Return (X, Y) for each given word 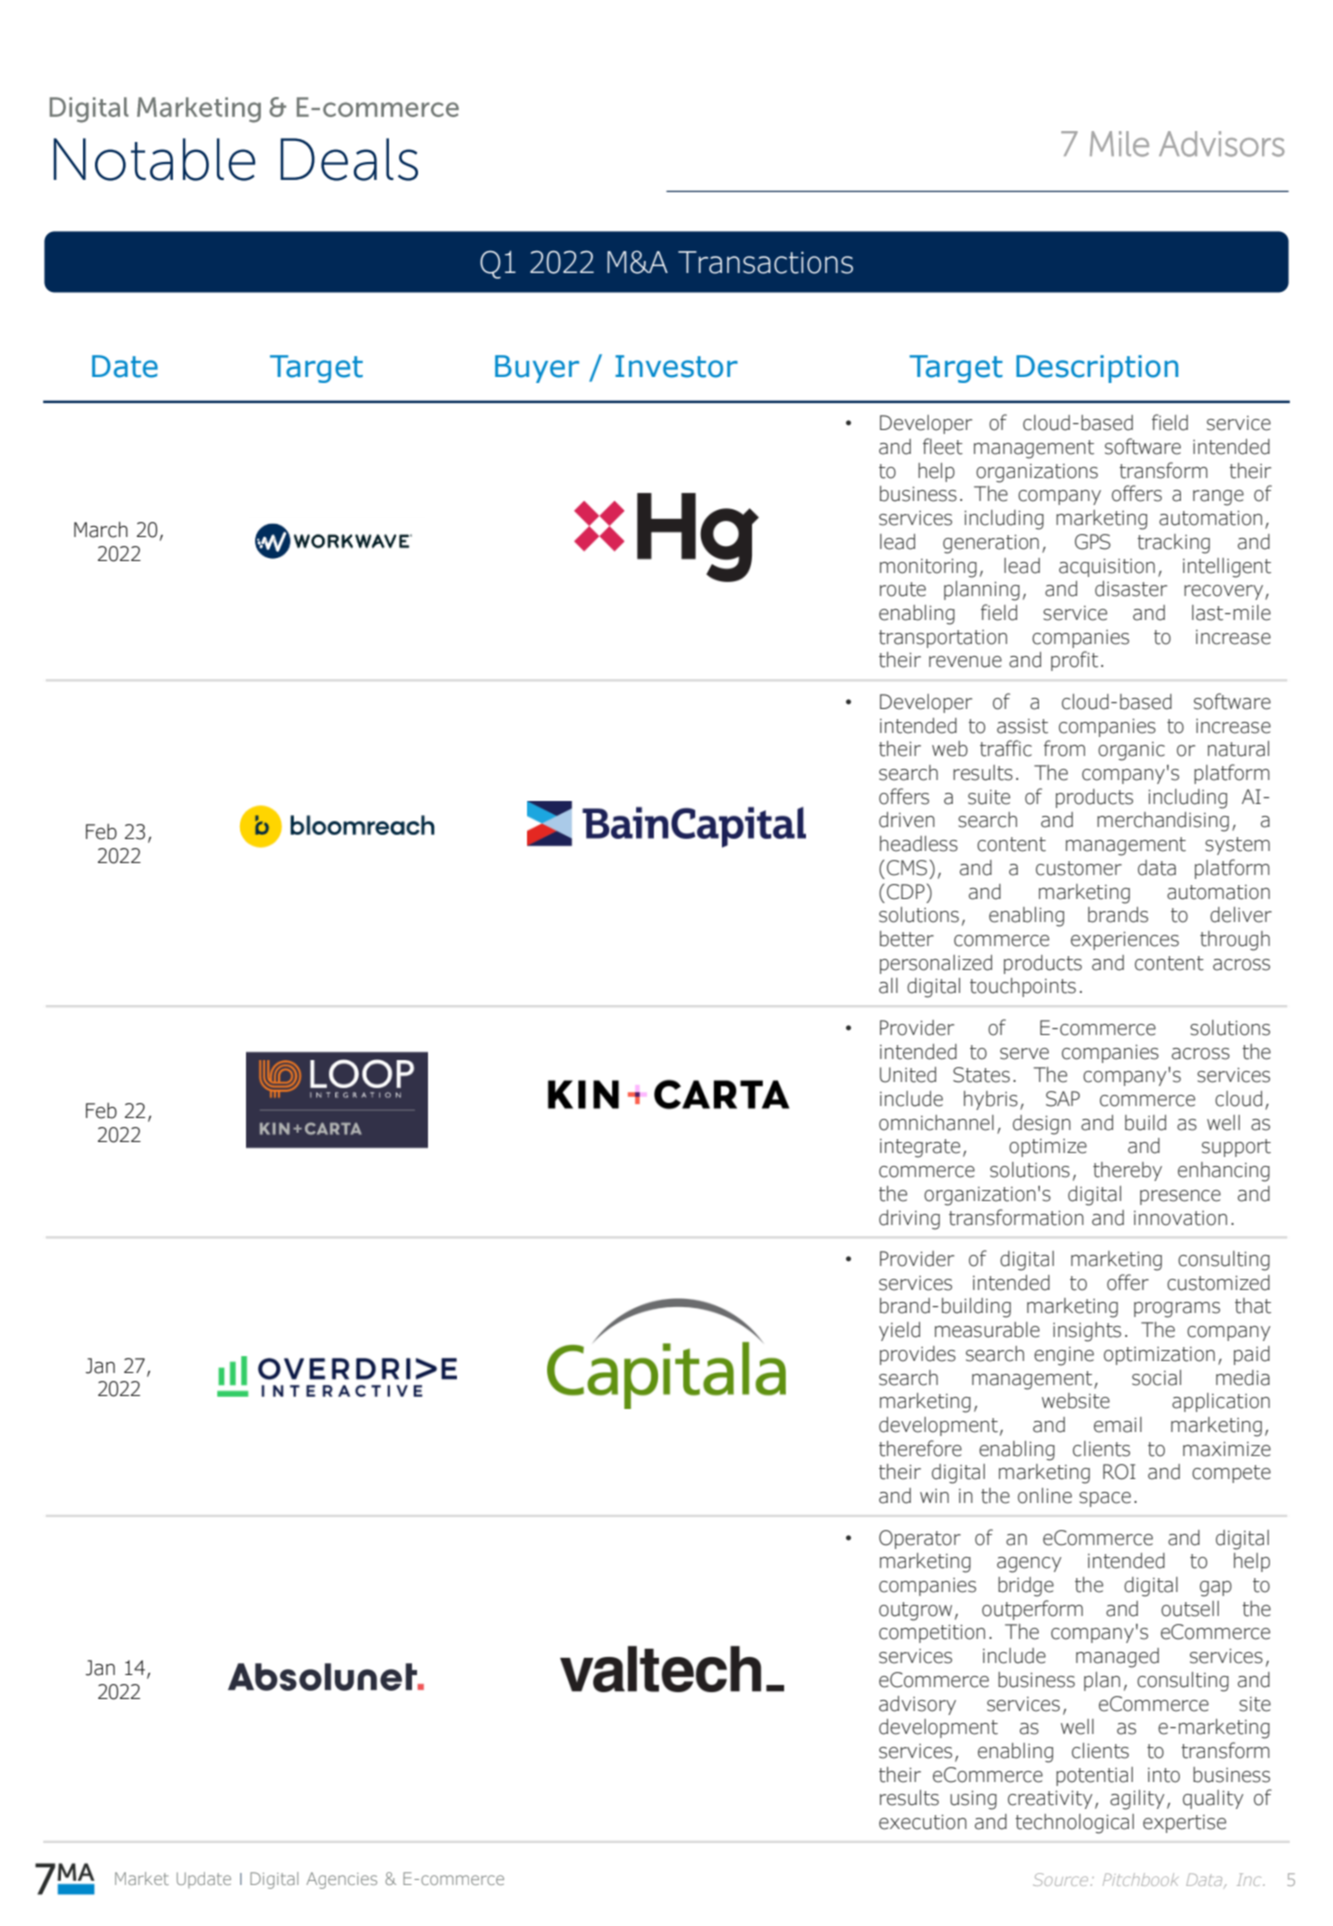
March (101, 530)
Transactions (765, 262)
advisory (917, 1705)
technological (1074, 1824)
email (1118, 1425)
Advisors (1222, 144)
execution (923, 1822)
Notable (154, 159)
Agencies (341, 1880)
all (888, 986)
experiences (1125, 941)
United (908, 1075)
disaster (1131, 589)
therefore (920, 1448)
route (903, 589)
